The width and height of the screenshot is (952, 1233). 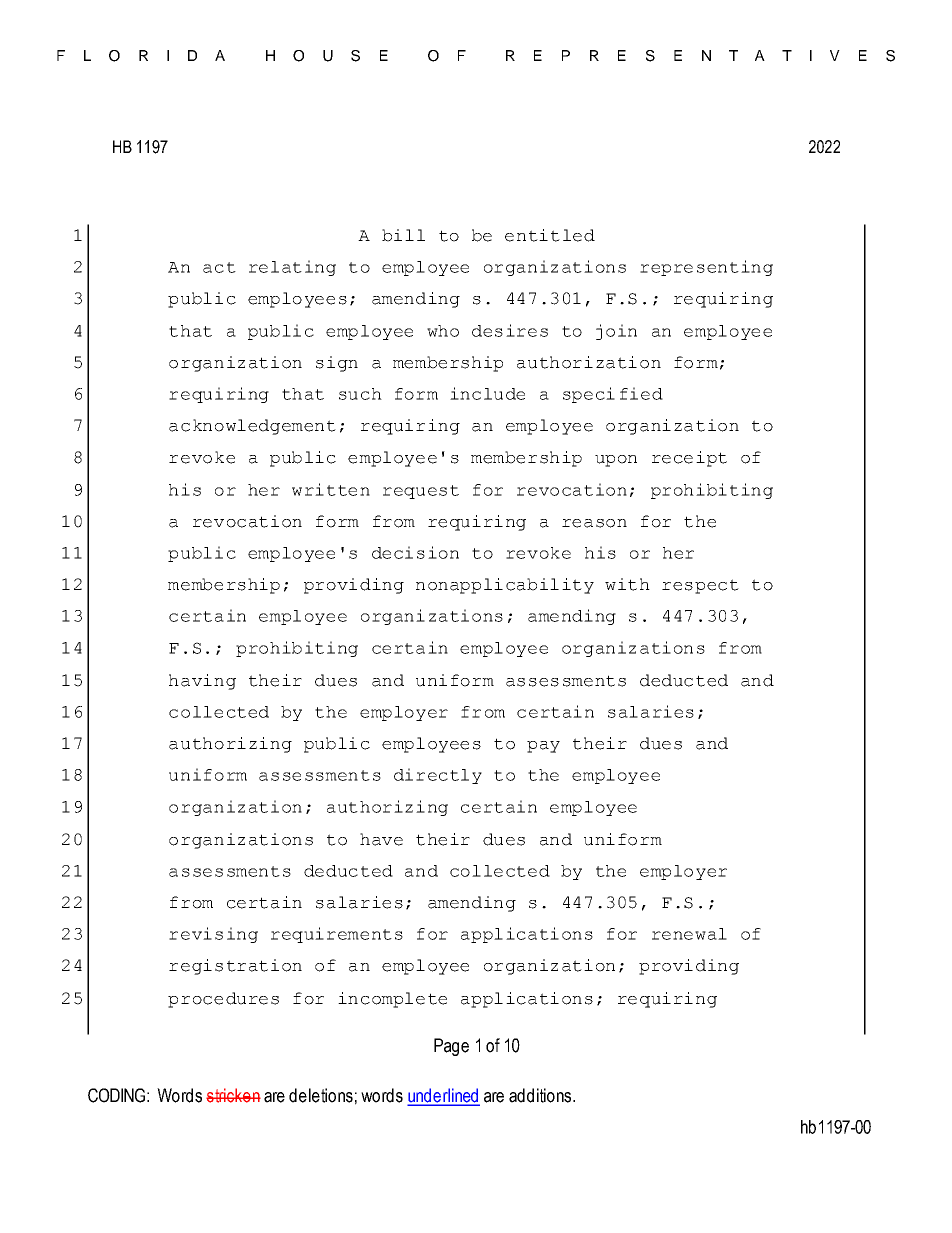 What do you see at coordinates (233, 1095) in the screenshot?
I see `stricken` at bounding box center [233, 1095].
